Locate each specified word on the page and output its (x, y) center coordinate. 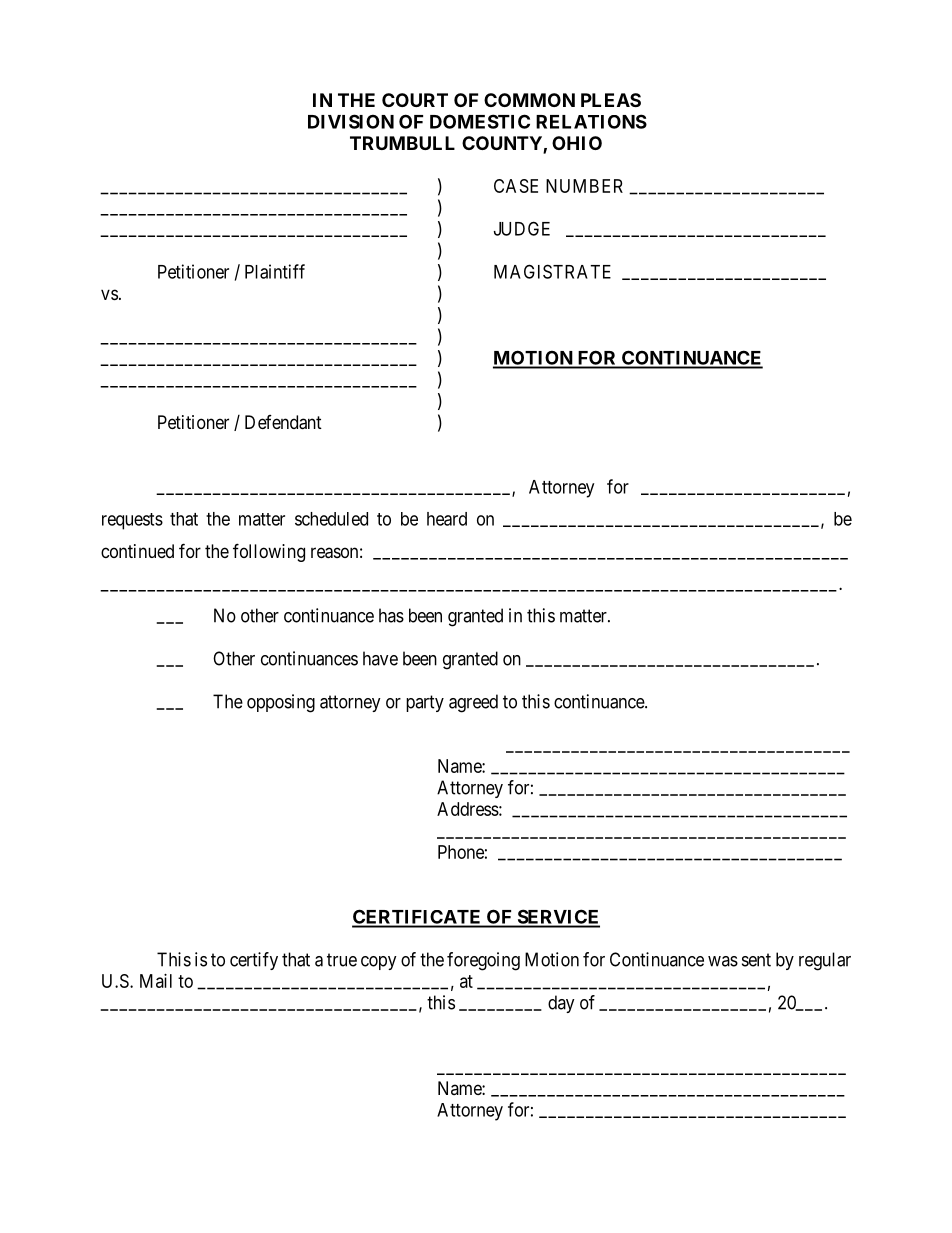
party (425, 703)
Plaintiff (275, 271)
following (269, 552)
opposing (281, 703)
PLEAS (611, 100)
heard (447, 519)
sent (756, 960)
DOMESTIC (480, 121)
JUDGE (522, 228)
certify (254, 961)
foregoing (483, 961)
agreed (473, 703)
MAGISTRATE (552, 271)
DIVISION (351, 121)
